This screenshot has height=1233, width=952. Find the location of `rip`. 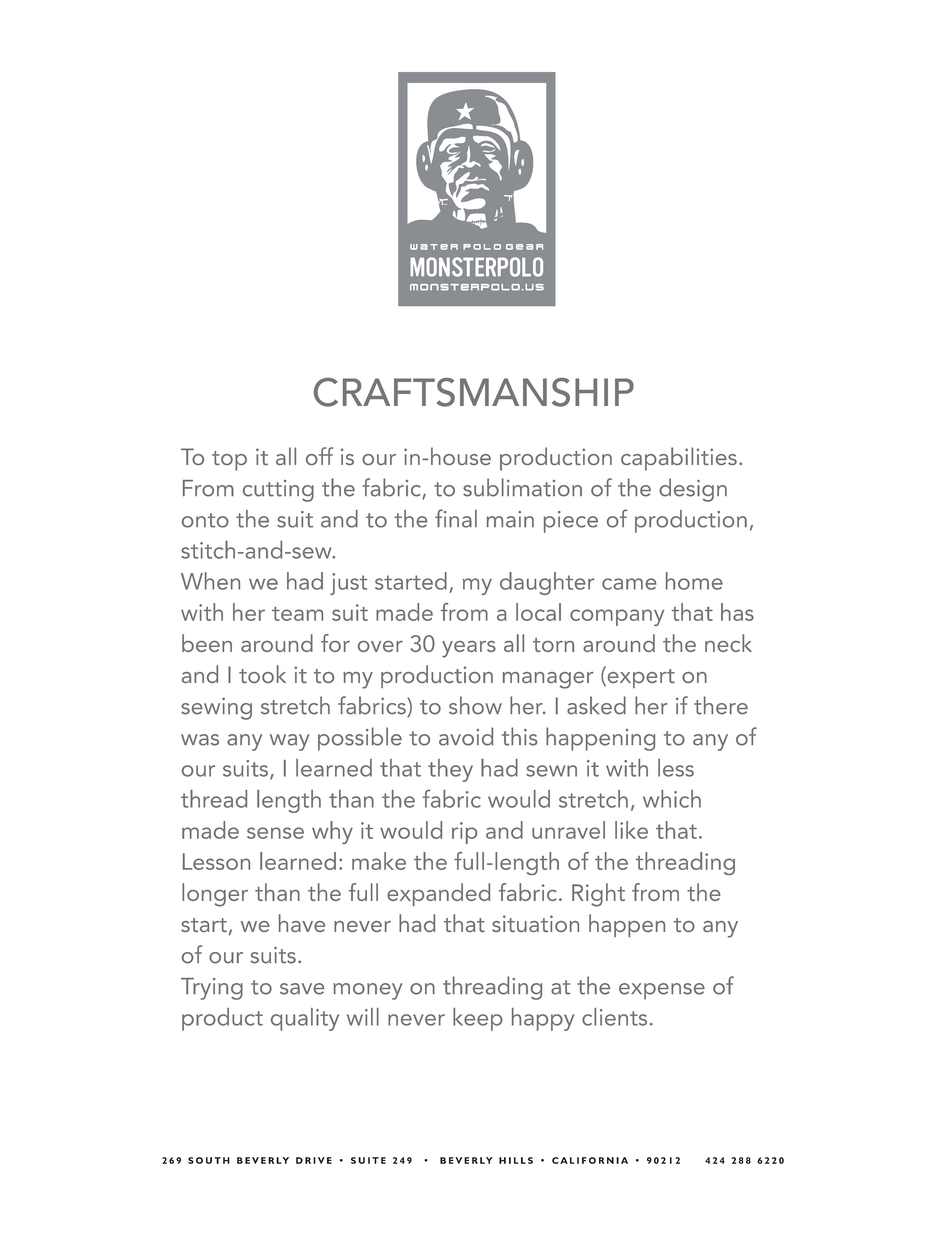

rip is located at coordinates (464, 833).
